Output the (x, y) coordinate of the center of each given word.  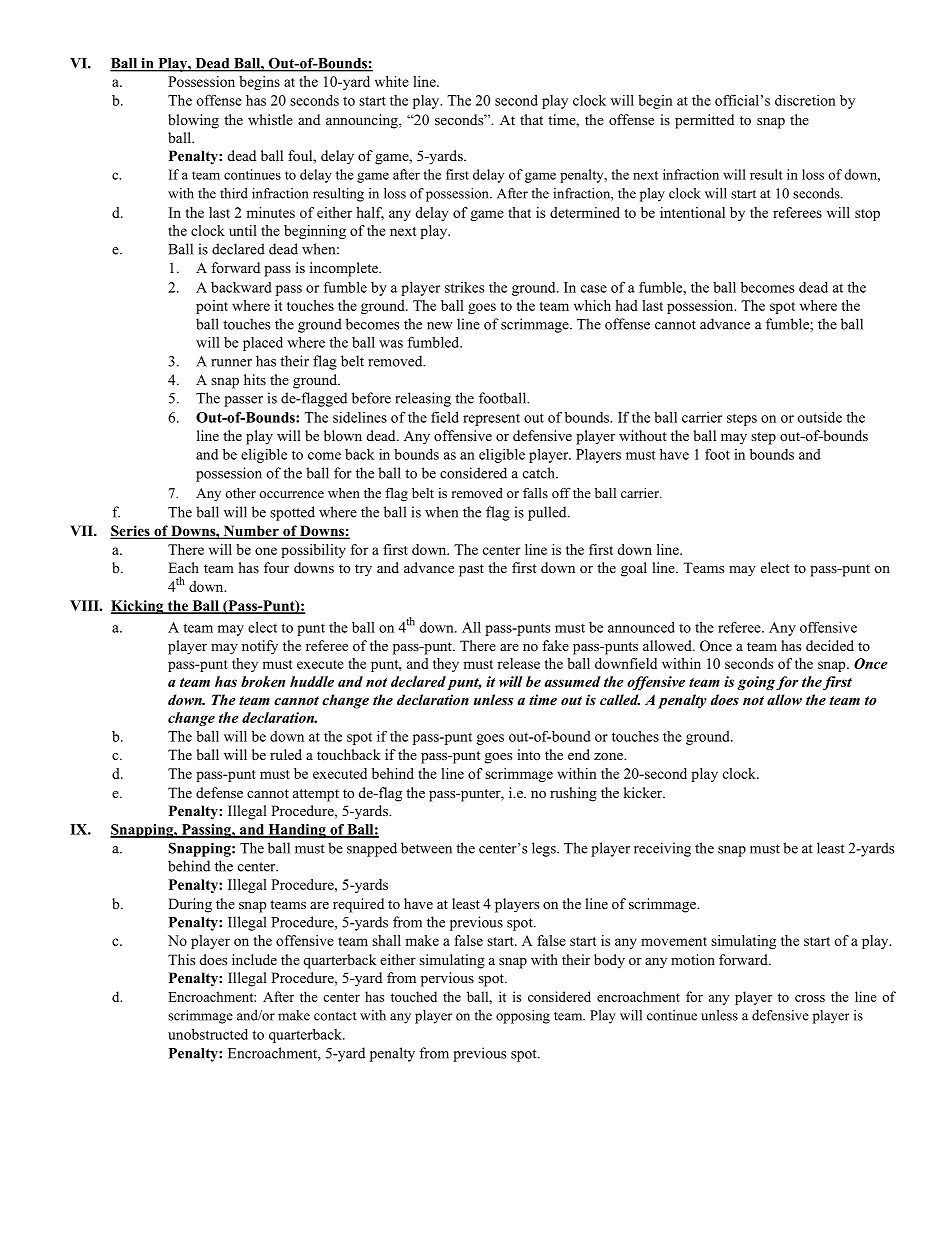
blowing (193, 121)
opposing (523, 1017)
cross (810, 998)
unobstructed (208, 1034)
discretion (805, 100)
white (392, 81)
